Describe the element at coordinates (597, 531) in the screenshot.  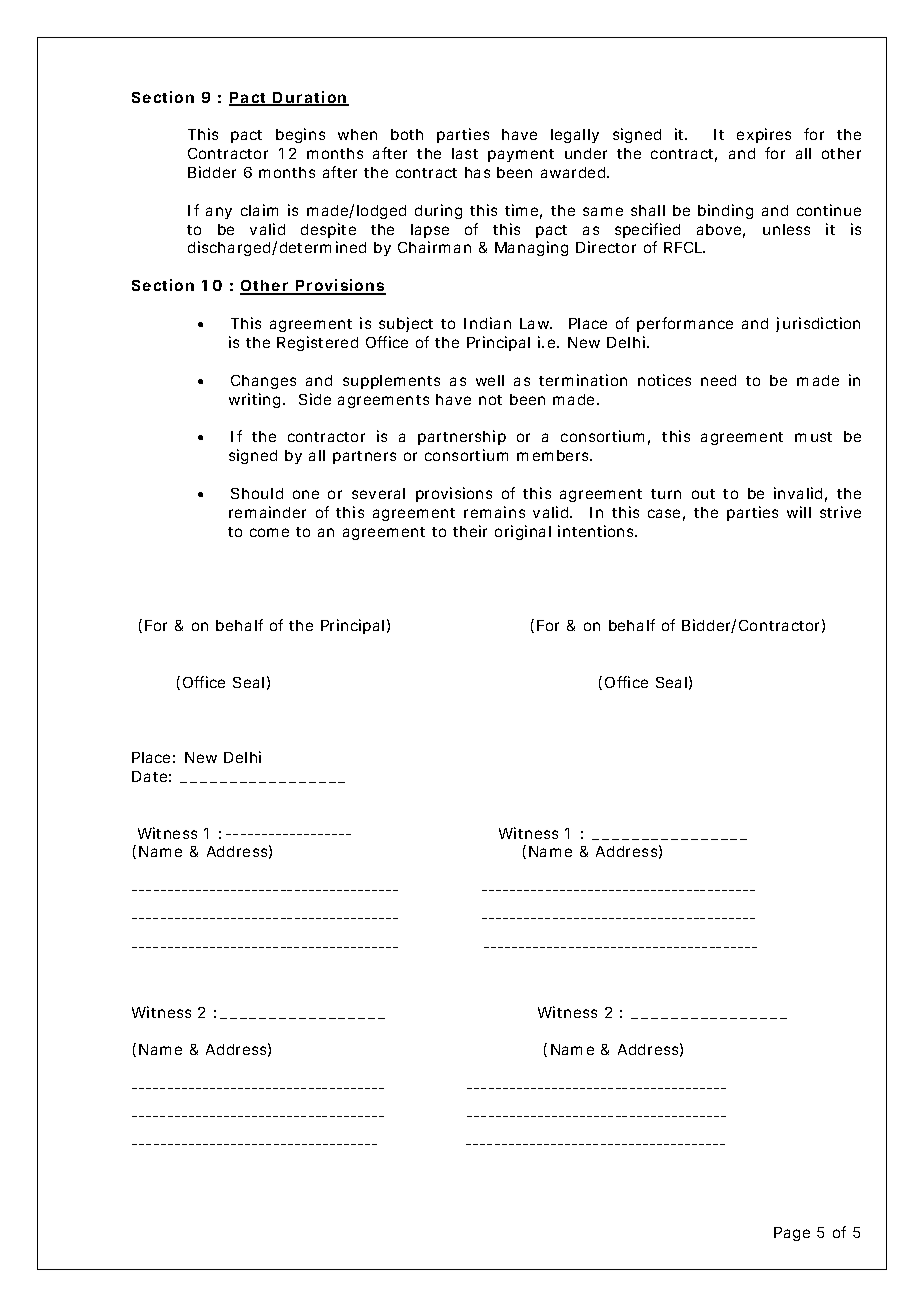
I see `intentions` at that location.
